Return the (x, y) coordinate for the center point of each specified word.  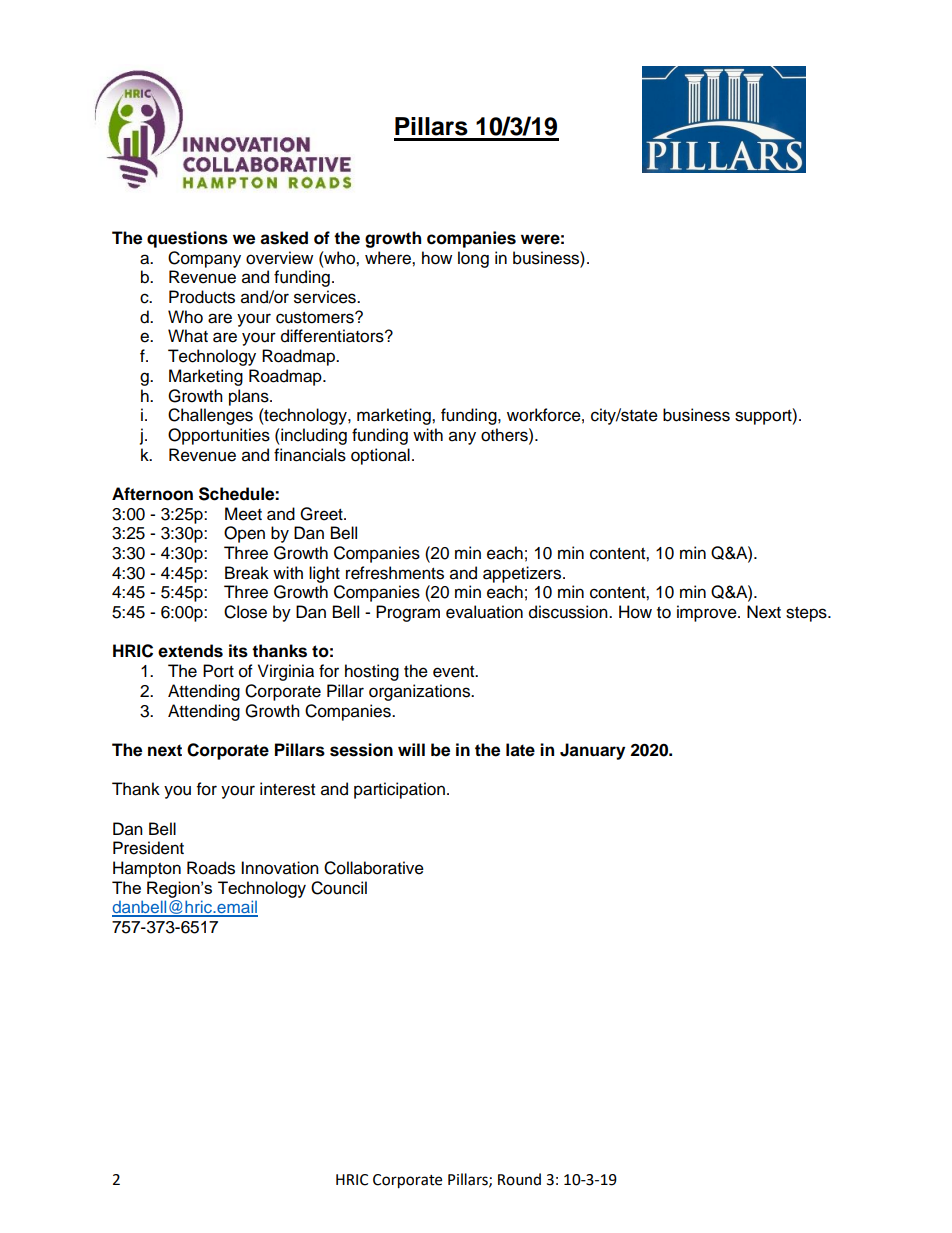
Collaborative (374, 868)
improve (708, 613)
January (592, 751)
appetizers (523, 574)
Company (204, 259)
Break (247, 573)
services (326, 297)
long (473, 259)
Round (519, 1179)
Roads (211, 868)
